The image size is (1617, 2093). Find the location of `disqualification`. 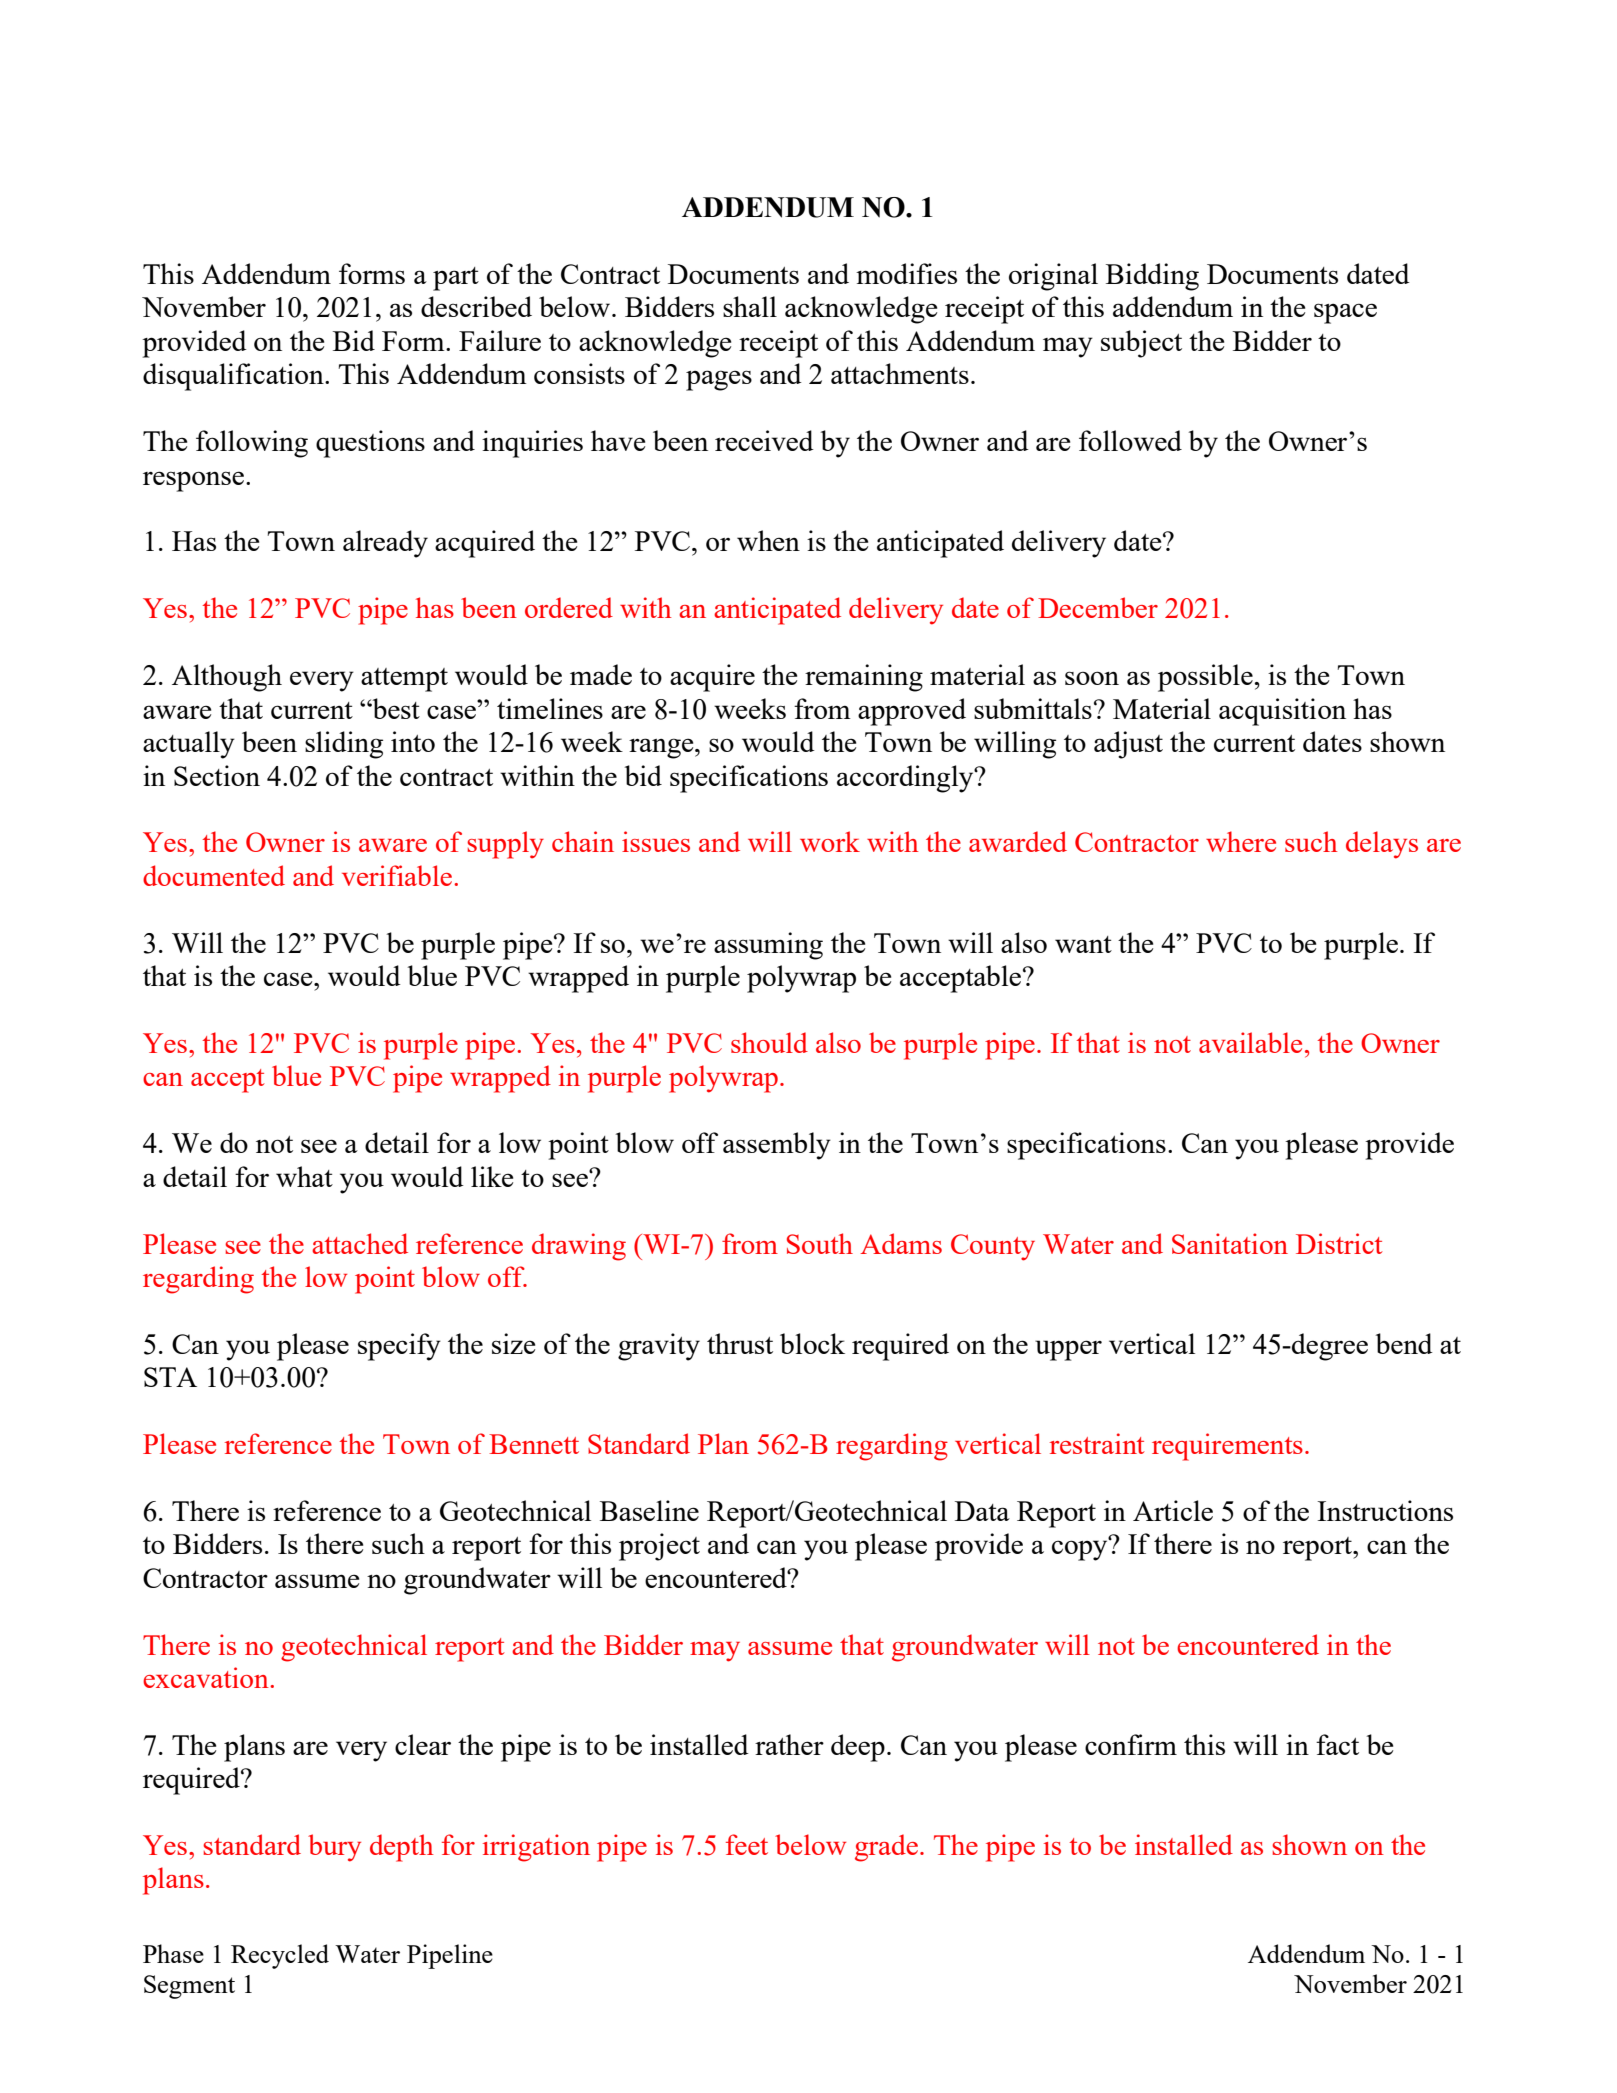

disqualification is located at coordinates (234, 377).
